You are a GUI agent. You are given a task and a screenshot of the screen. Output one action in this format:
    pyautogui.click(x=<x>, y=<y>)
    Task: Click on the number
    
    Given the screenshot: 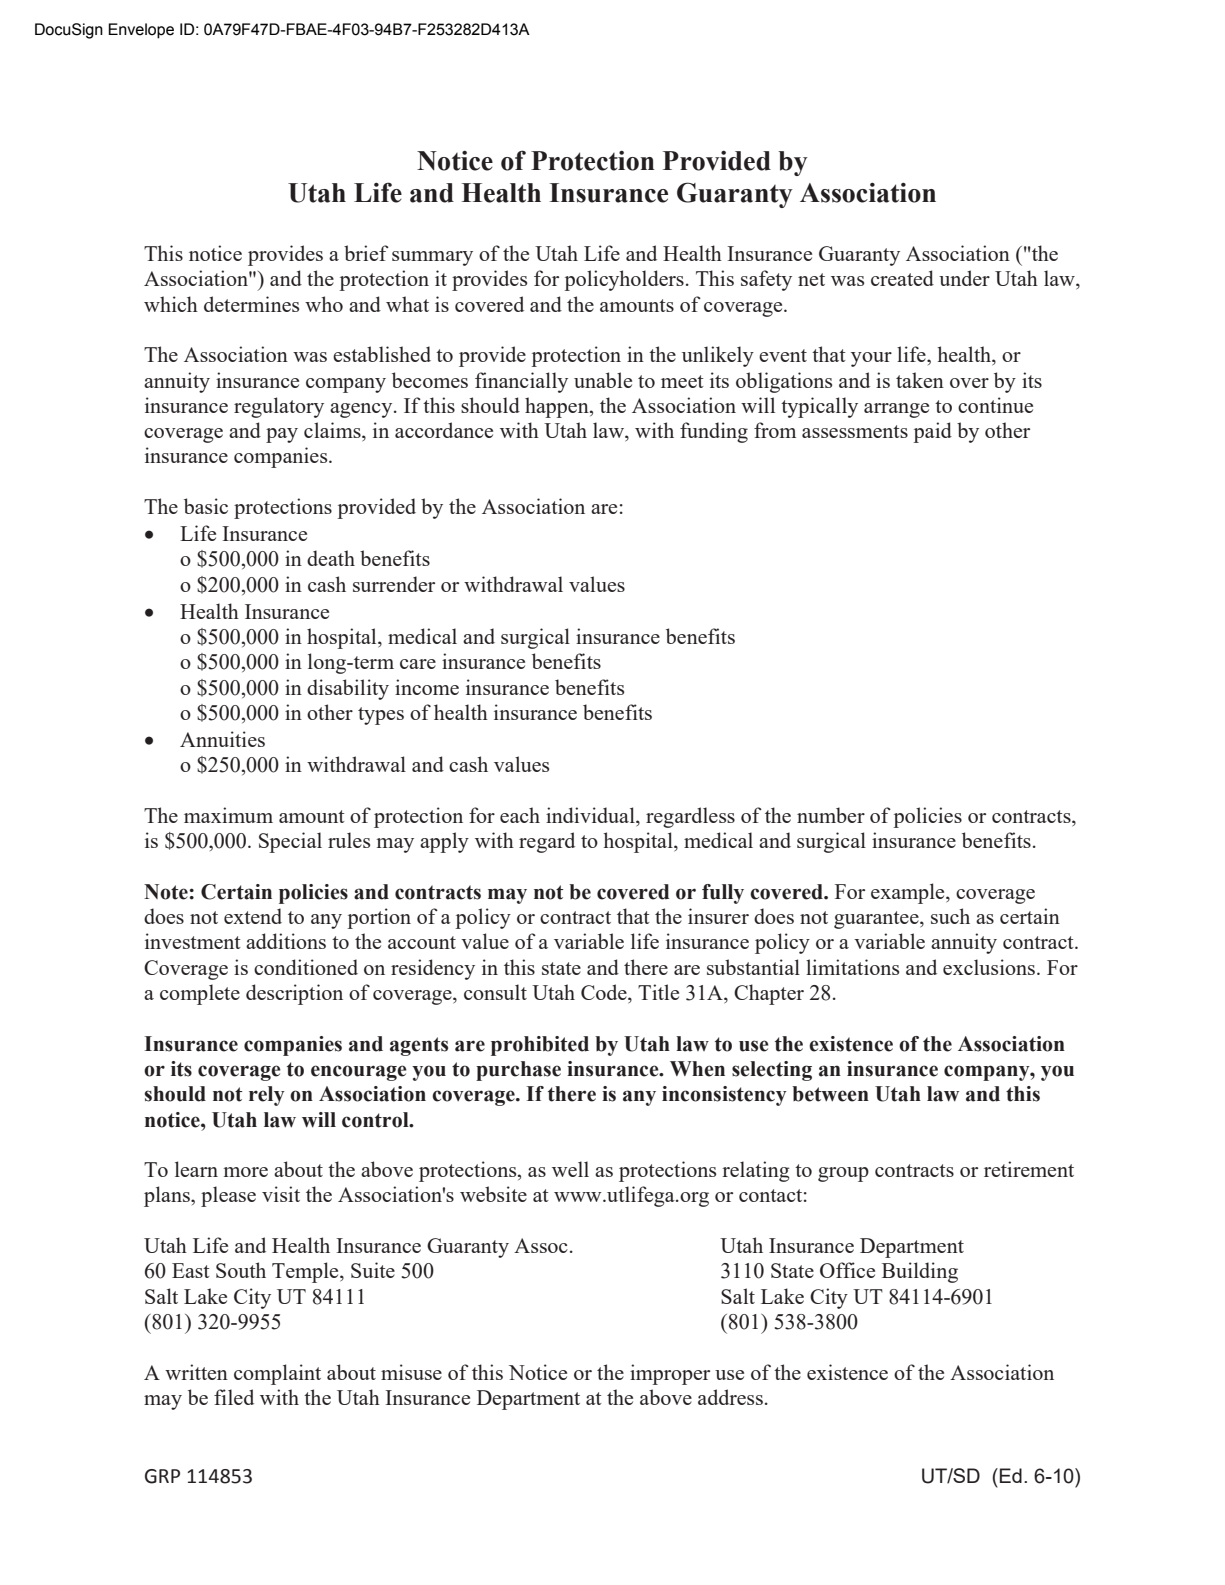 What is the action you would take?
    pyautogui.click(x=831, y=815)
